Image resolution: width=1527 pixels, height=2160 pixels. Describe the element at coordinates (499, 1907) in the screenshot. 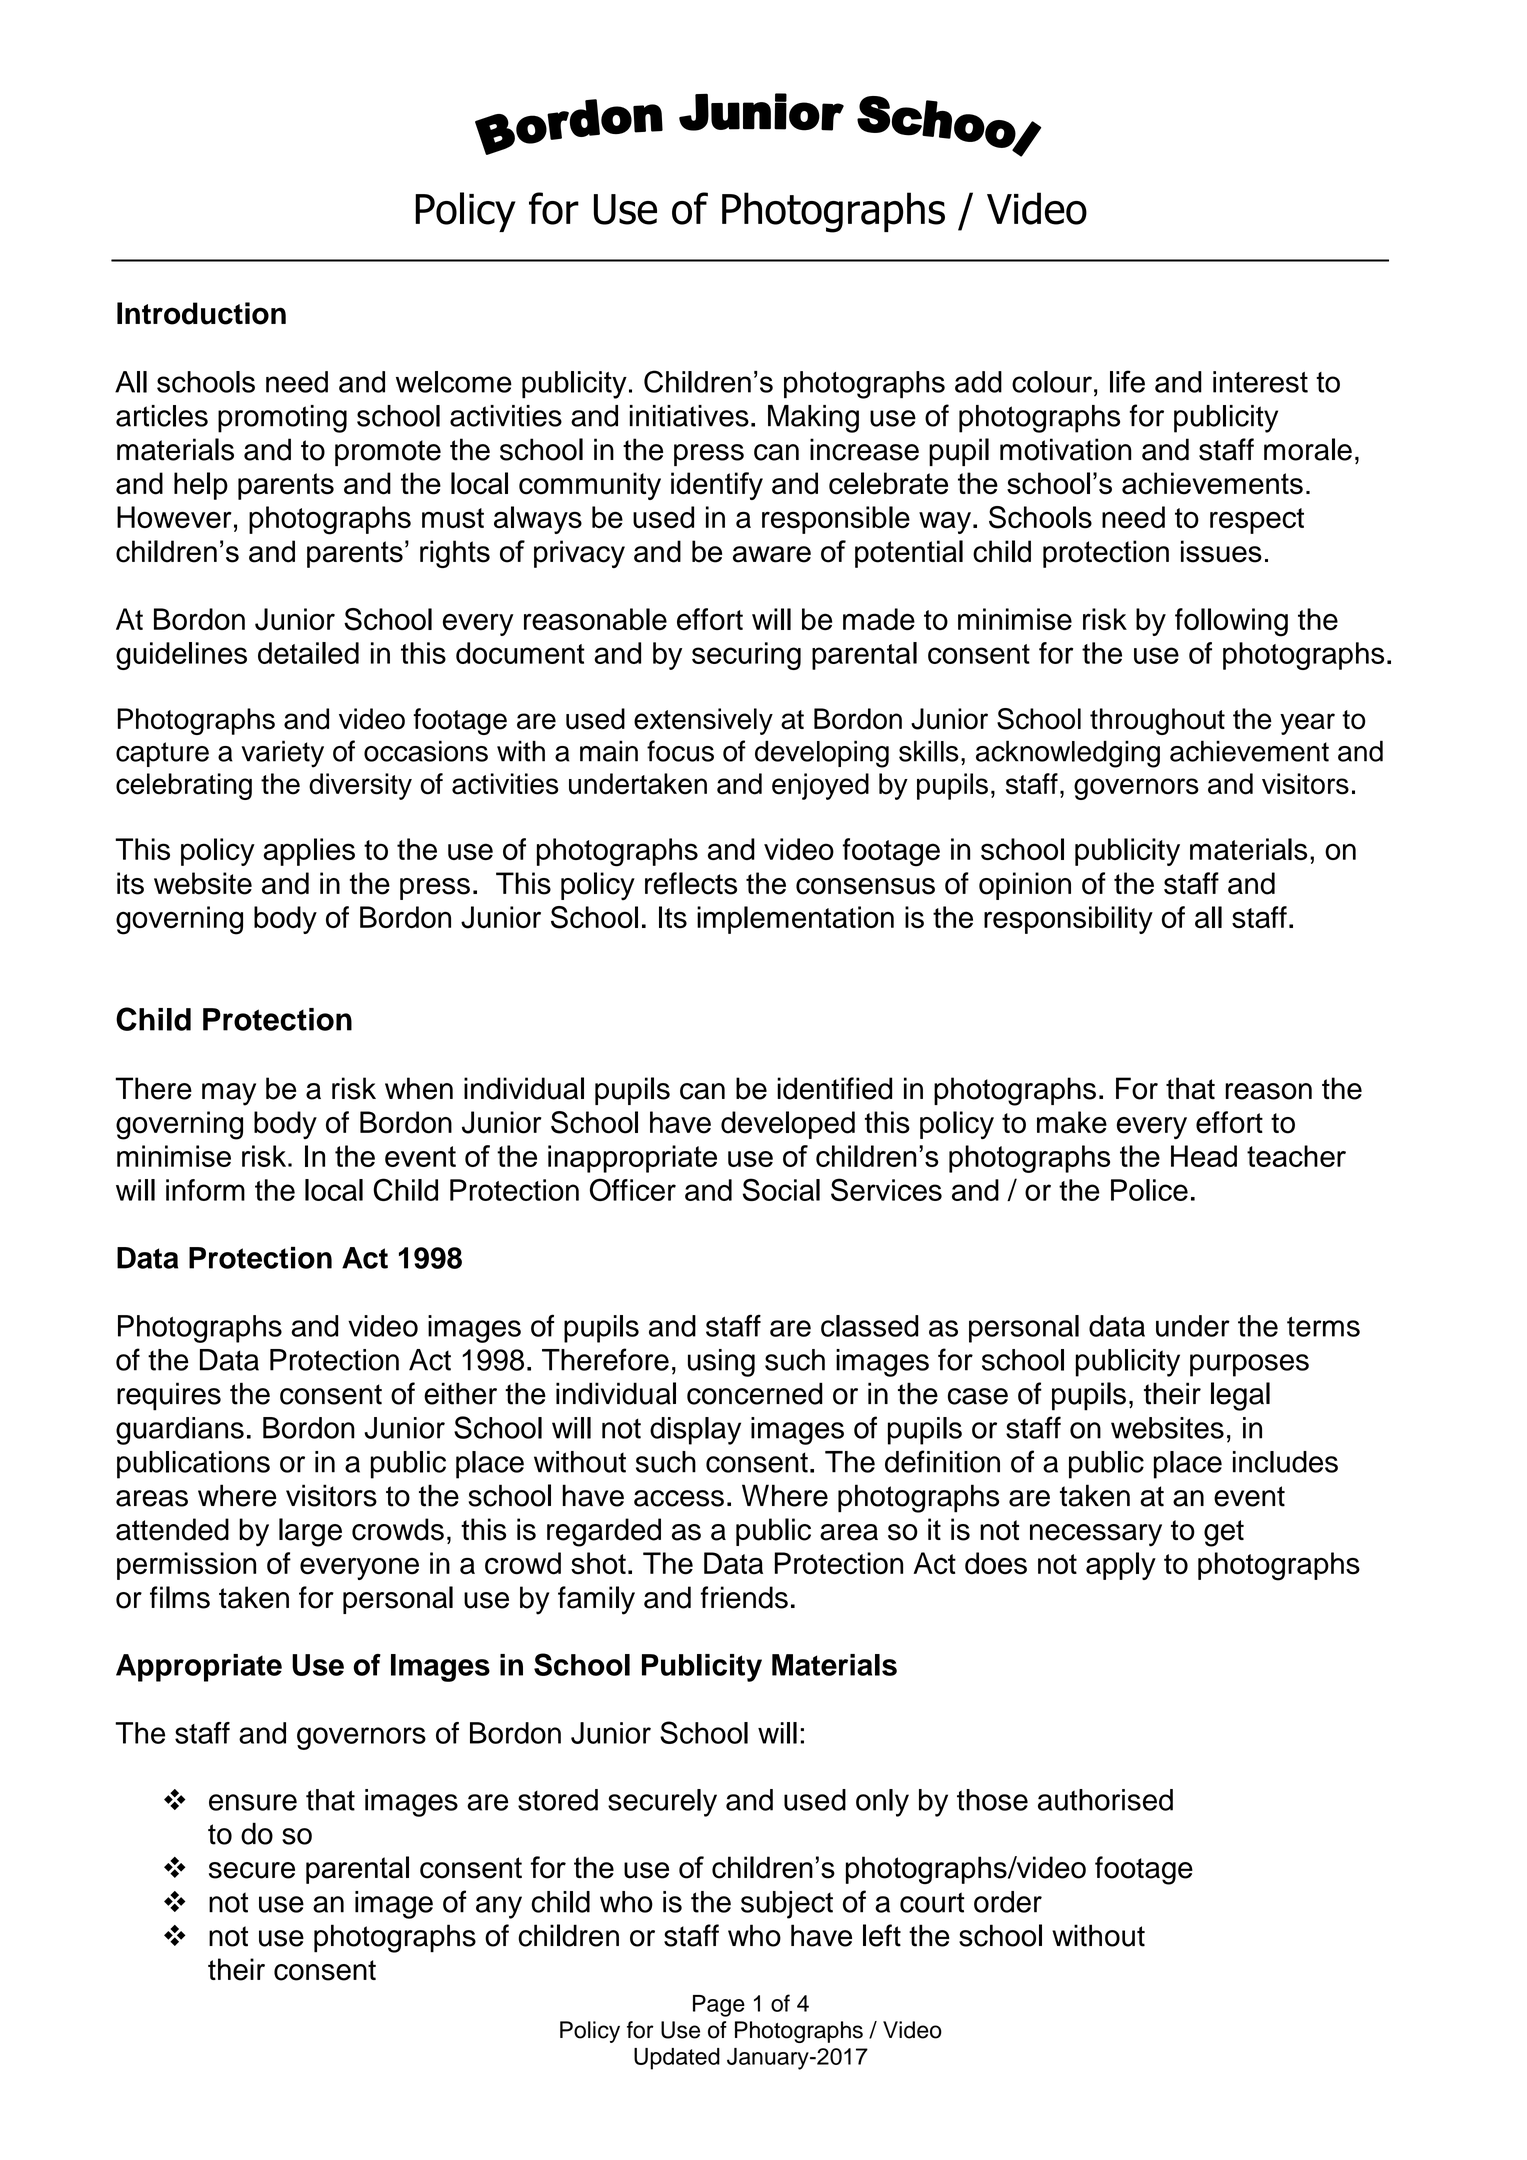

I see `any` at that location.
